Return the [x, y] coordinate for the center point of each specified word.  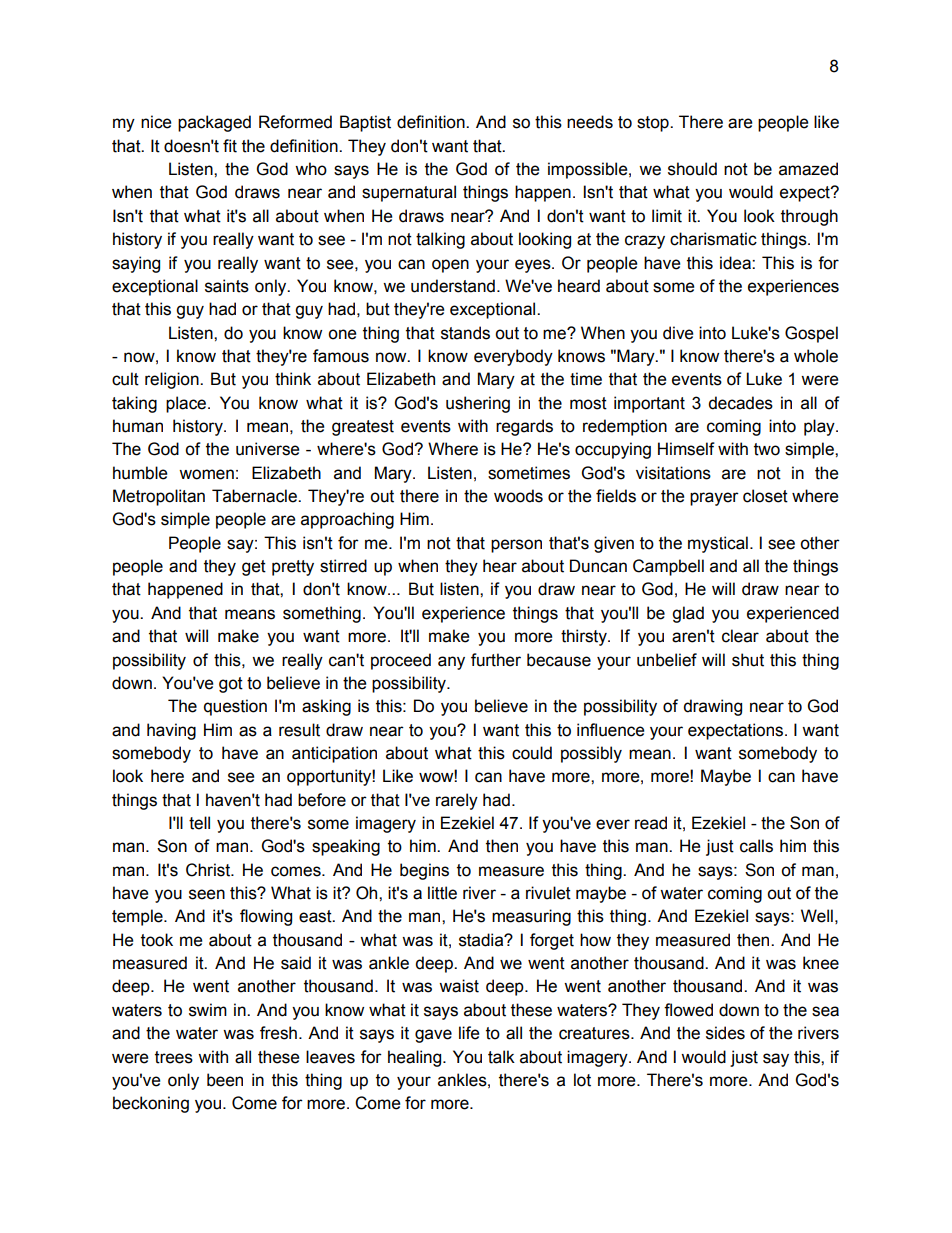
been [225, 1080]
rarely [457, 801]
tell [199, 823]
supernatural [409, 193]
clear [740, 636]
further [496, 660]
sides [725, 1033]
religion [173, 380]
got [231, 685]
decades [740, 403]
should [692, 169]
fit [230, 146]
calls [756, 846]
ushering [478, 404]
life [469, 1033]
